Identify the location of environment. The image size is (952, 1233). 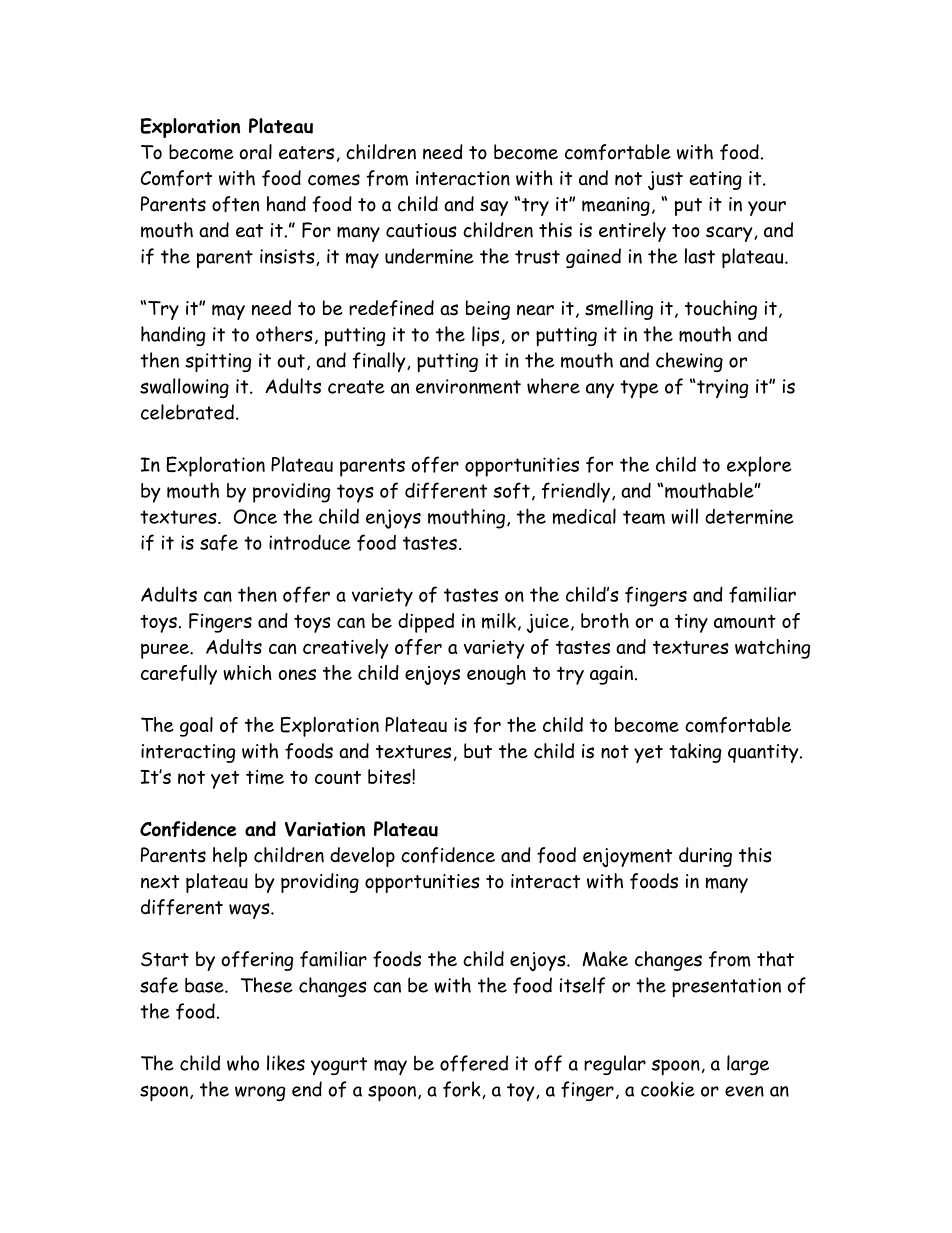
(468, 386).
